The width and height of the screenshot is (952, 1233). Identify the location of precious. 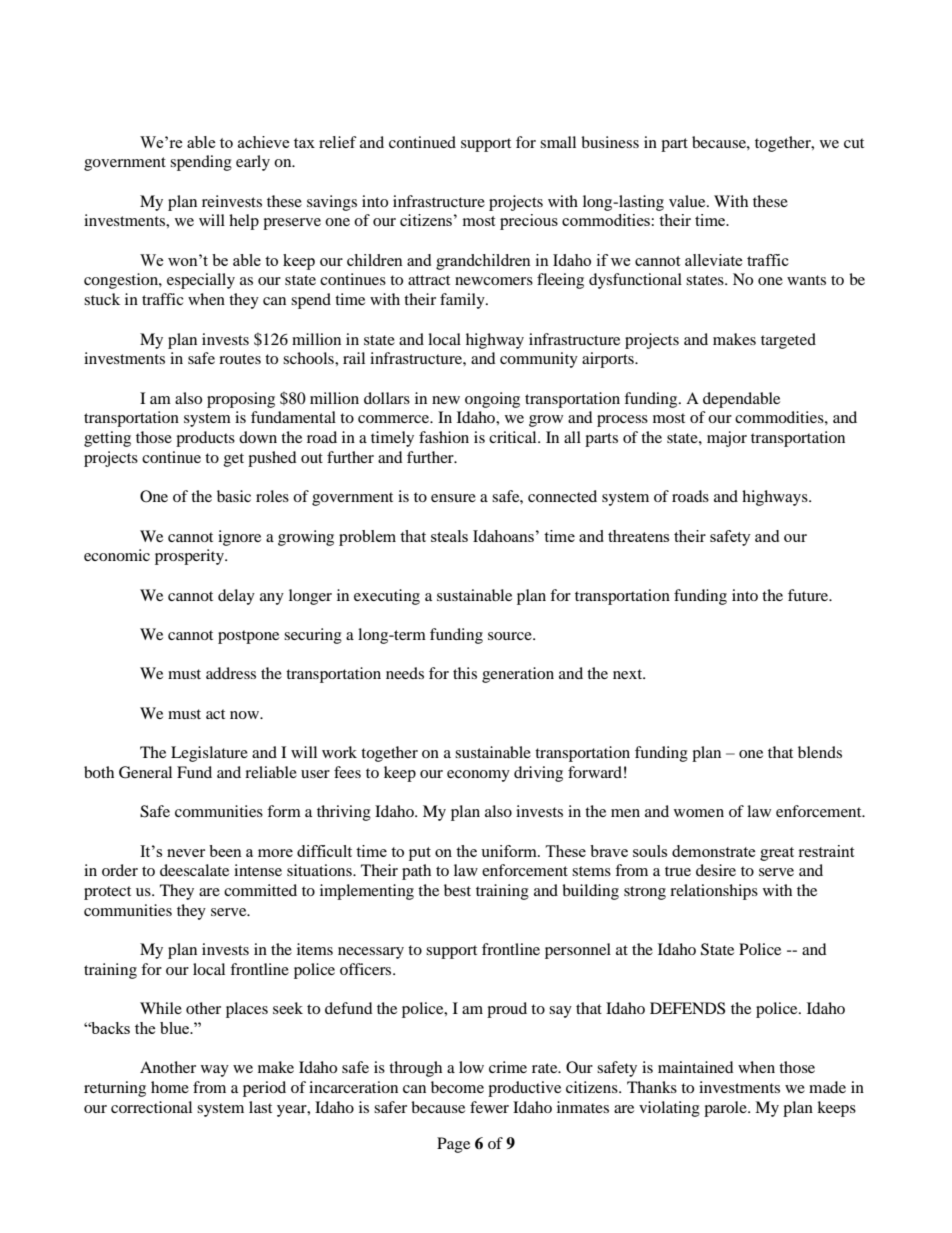
(529, 222).
